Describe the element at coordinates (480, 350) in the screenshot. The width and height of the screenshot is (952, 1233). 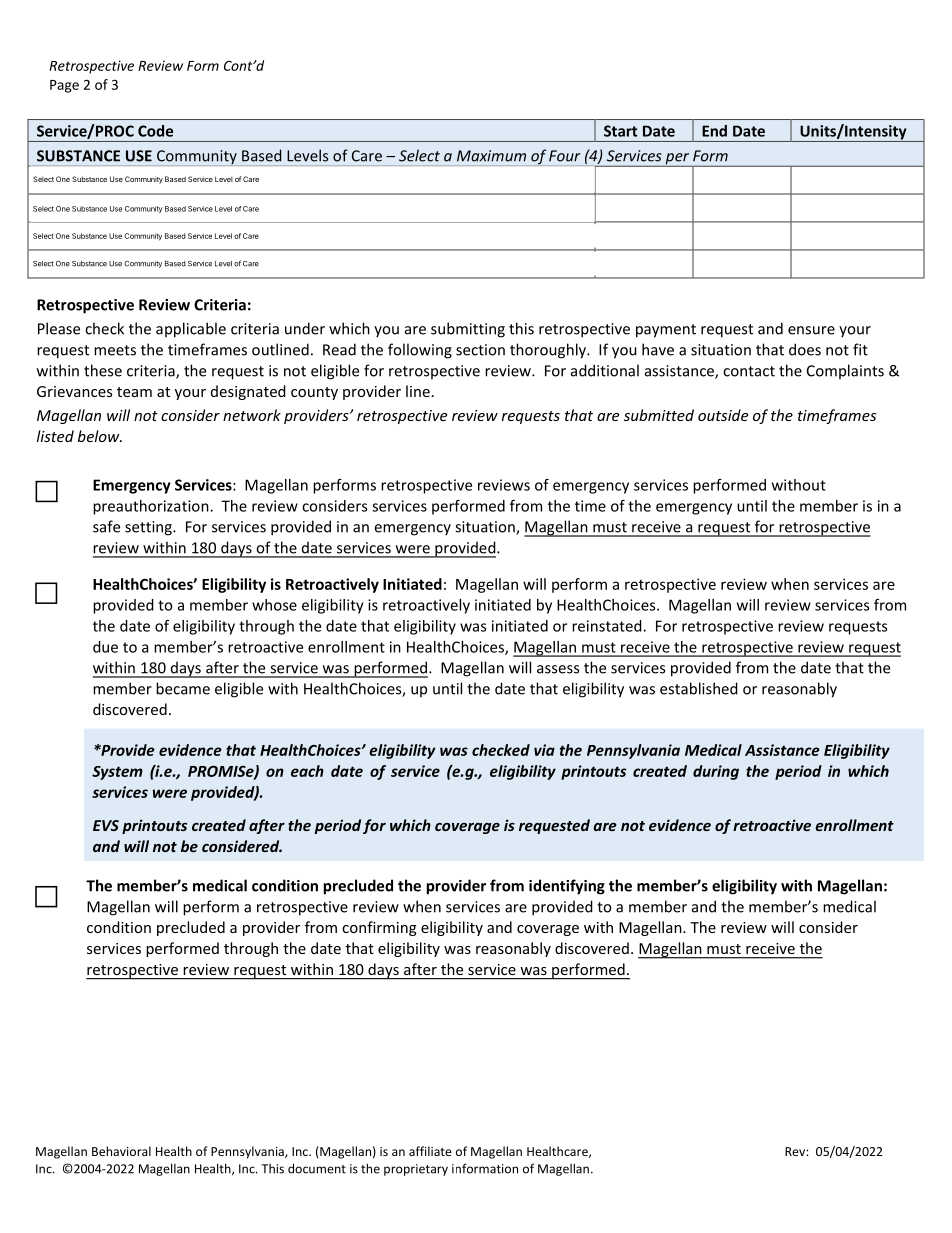
I see `section` at that location.
